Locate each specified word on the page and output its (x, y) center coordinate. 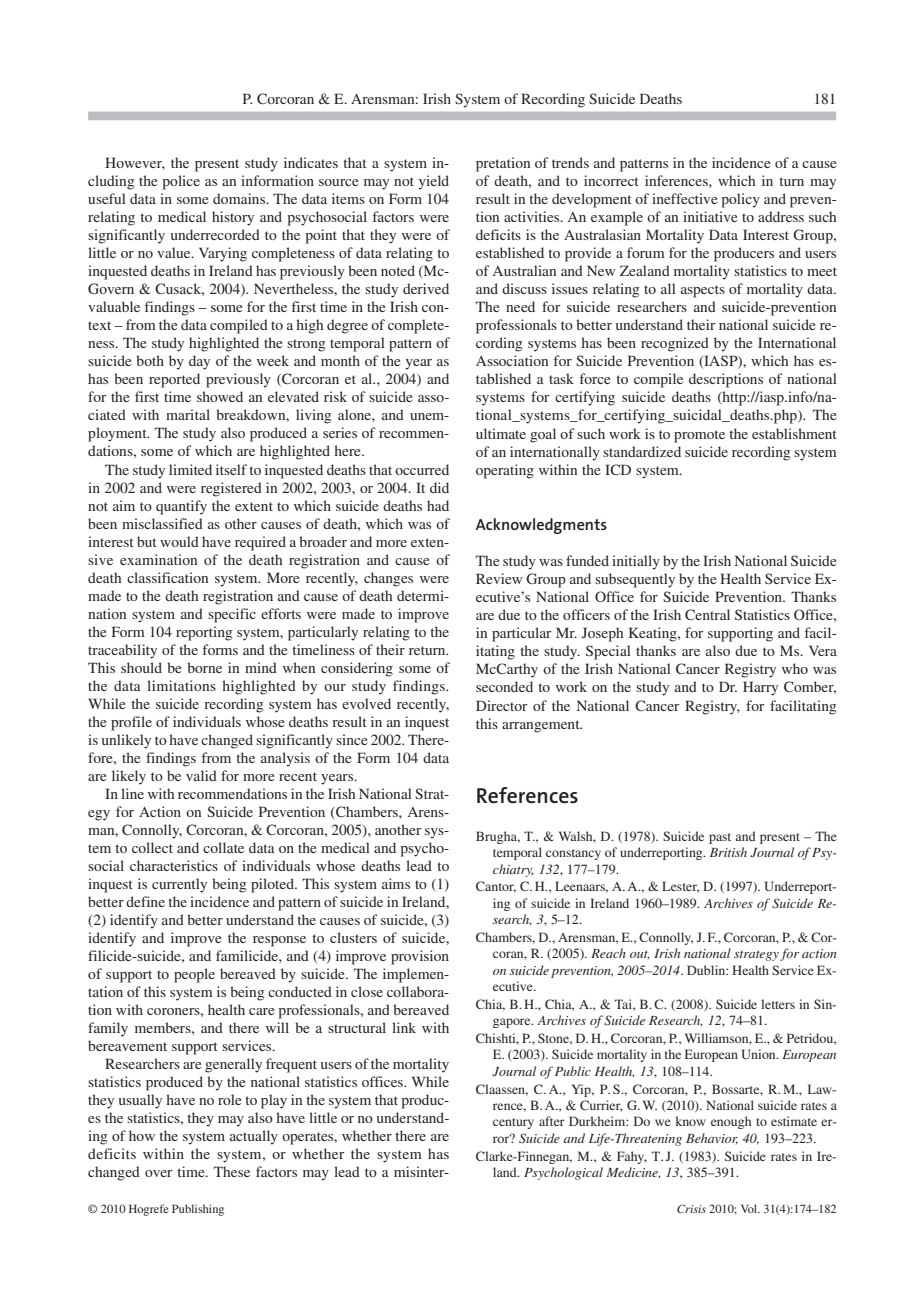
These (232, 1171)
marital (188, 414)
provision (420, 957)
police (181, 182)
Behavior (712, 1138)
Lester (680, 887)
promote (699, 436)
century (513, 1123)
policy (740, 200)
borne (204, 667)
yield (433, 182)
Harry (760, 688)
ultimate (501, 433)
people (194, 975)
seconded (504, 686)
